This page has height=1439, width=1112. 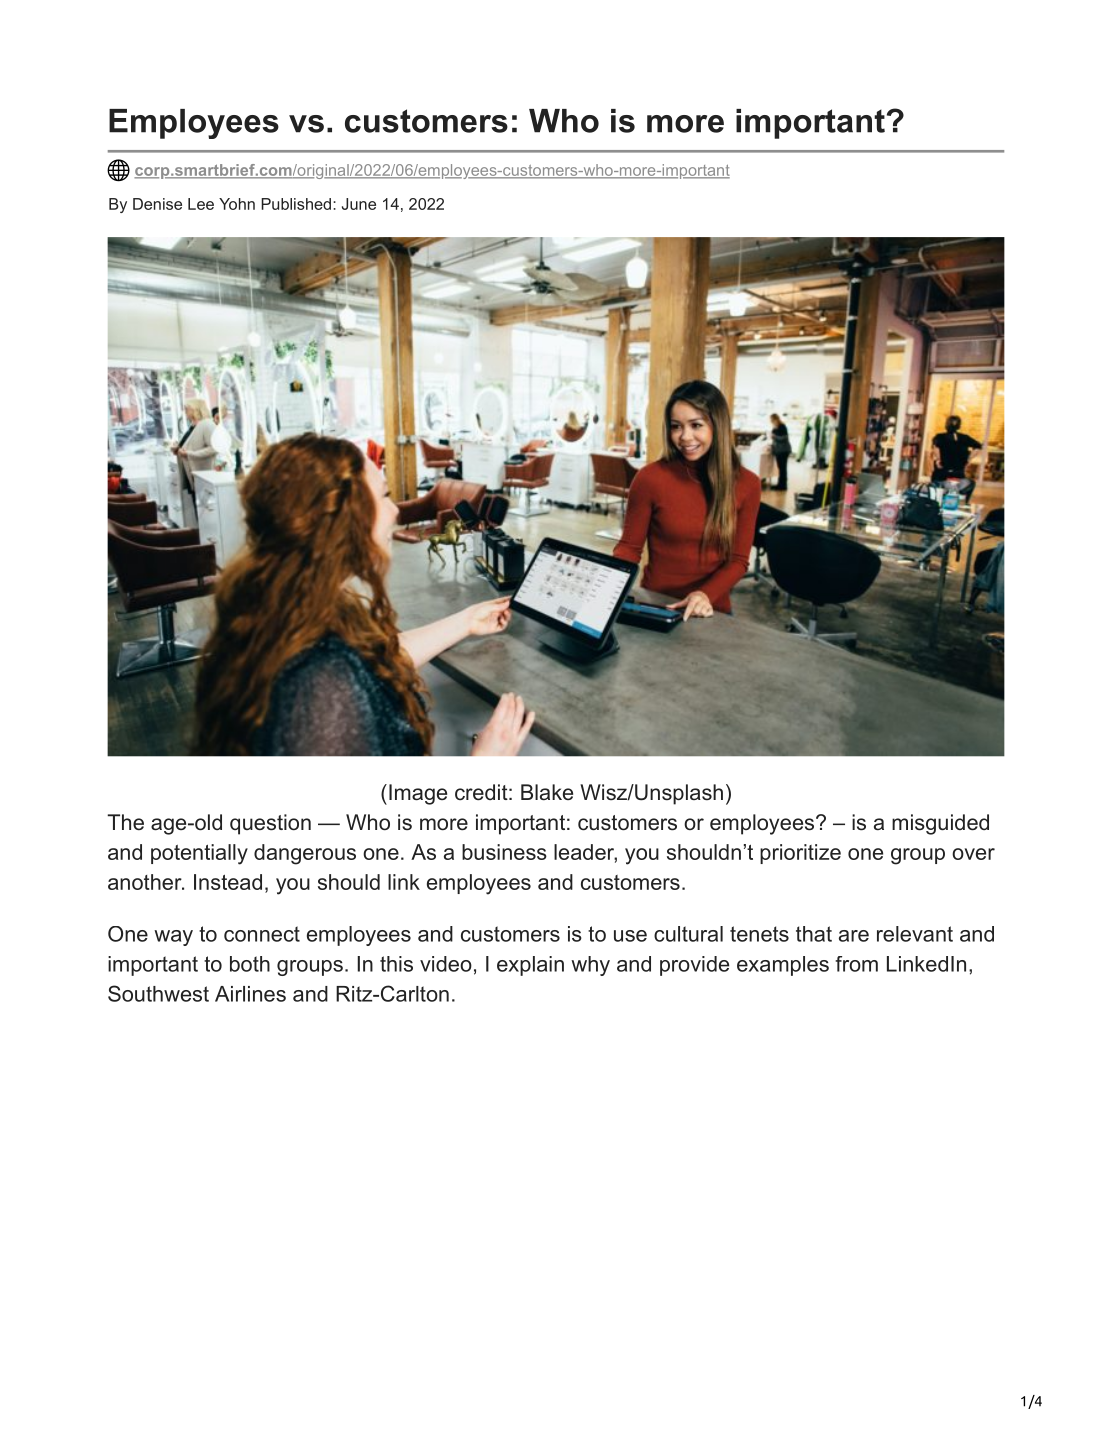 I want to click on question, so click(x=270, y=824).
